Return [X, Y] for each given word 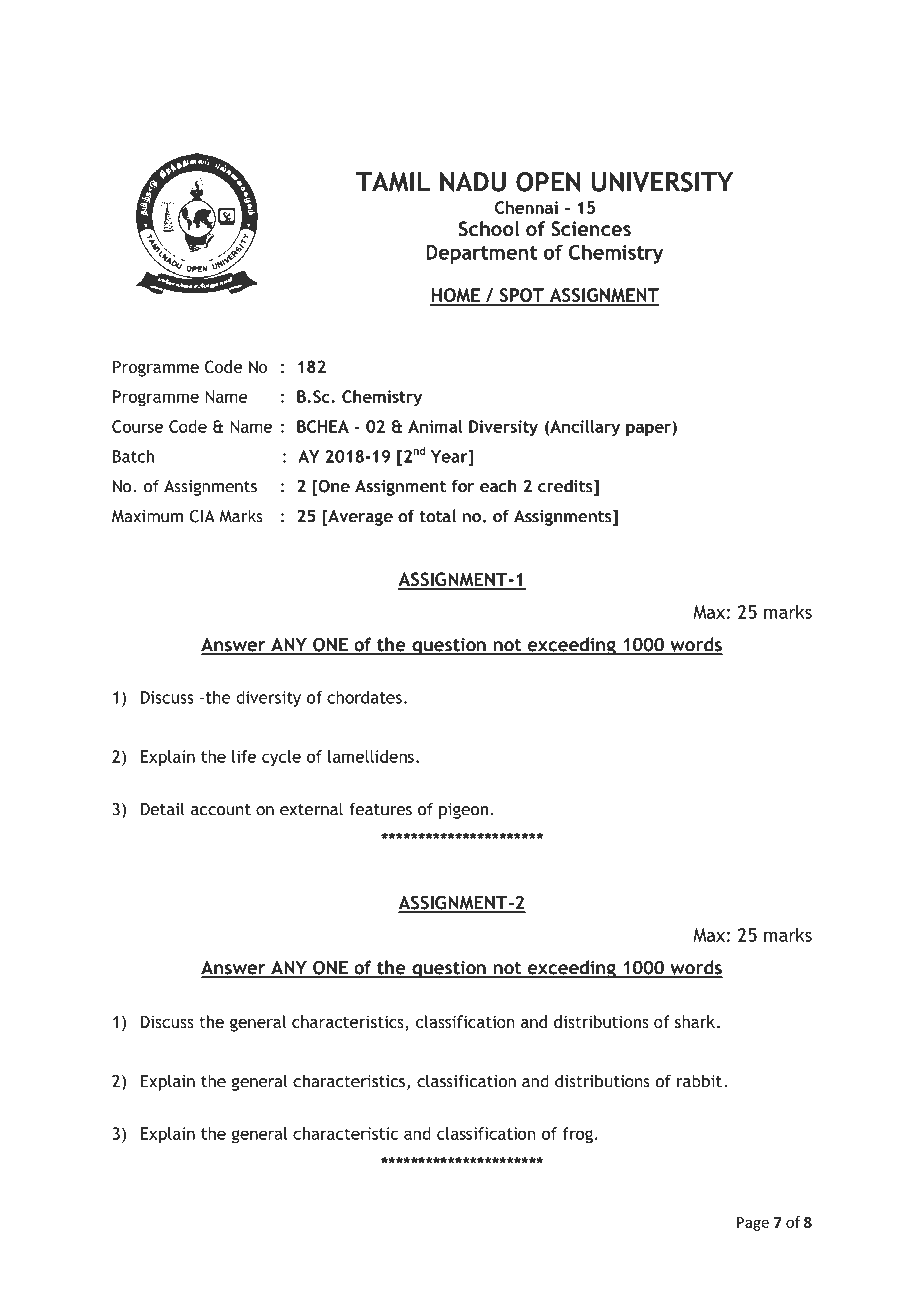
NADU [473, 182]
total [437, 516]
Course [137, 426]
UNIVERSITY [662, 182]
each [498, 486]
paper [649, 429]
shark [695, 1021]
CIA [202, 516]
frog [577, 1135]
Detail [163, 809]
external [311, 809]
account [221, 810]
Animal [435, 426]
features [380, 809]
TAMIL [393, 182]
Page [753, 1224]
